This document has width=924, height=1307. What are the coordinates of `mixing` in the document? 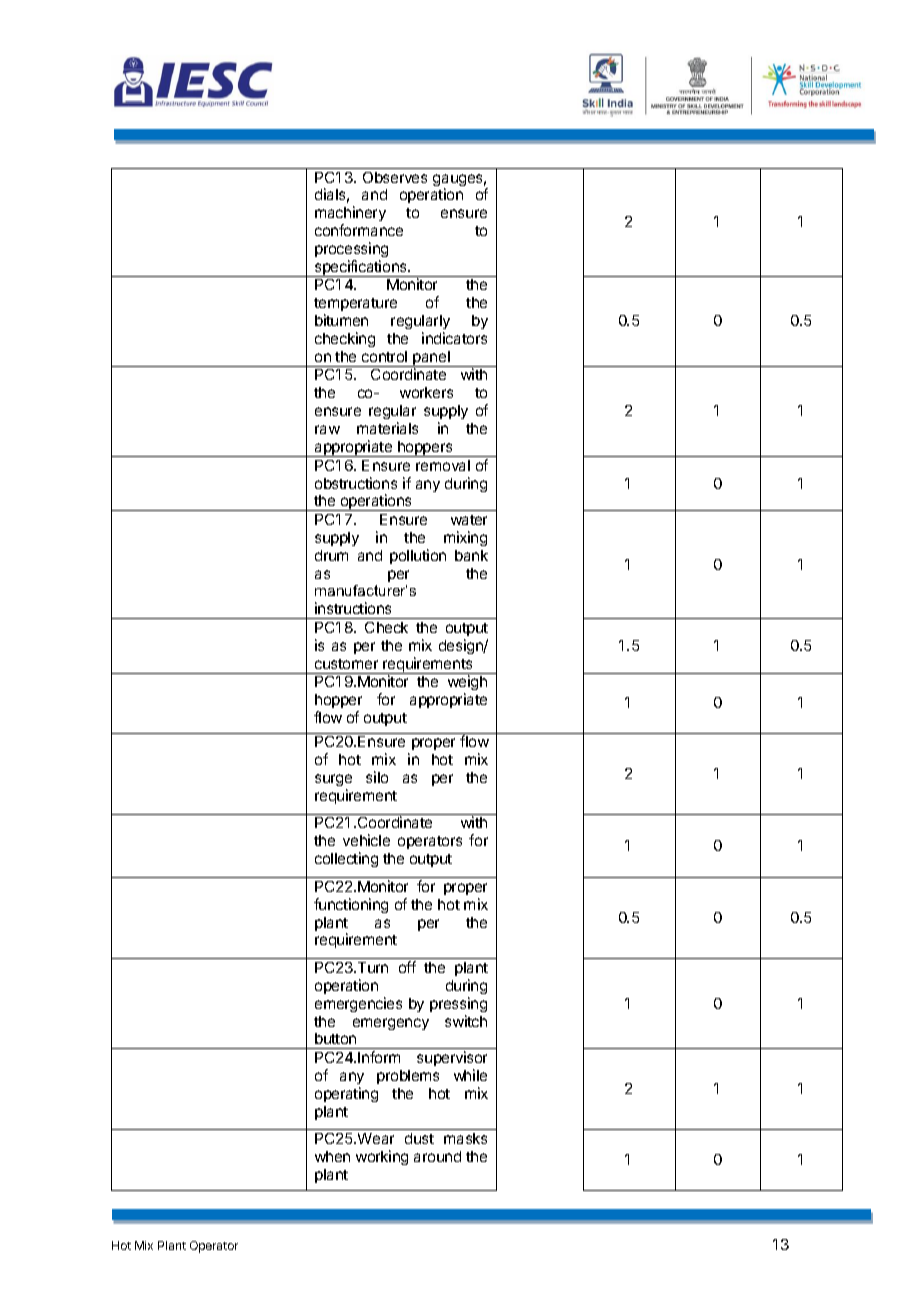 It's located at (465, 538).
